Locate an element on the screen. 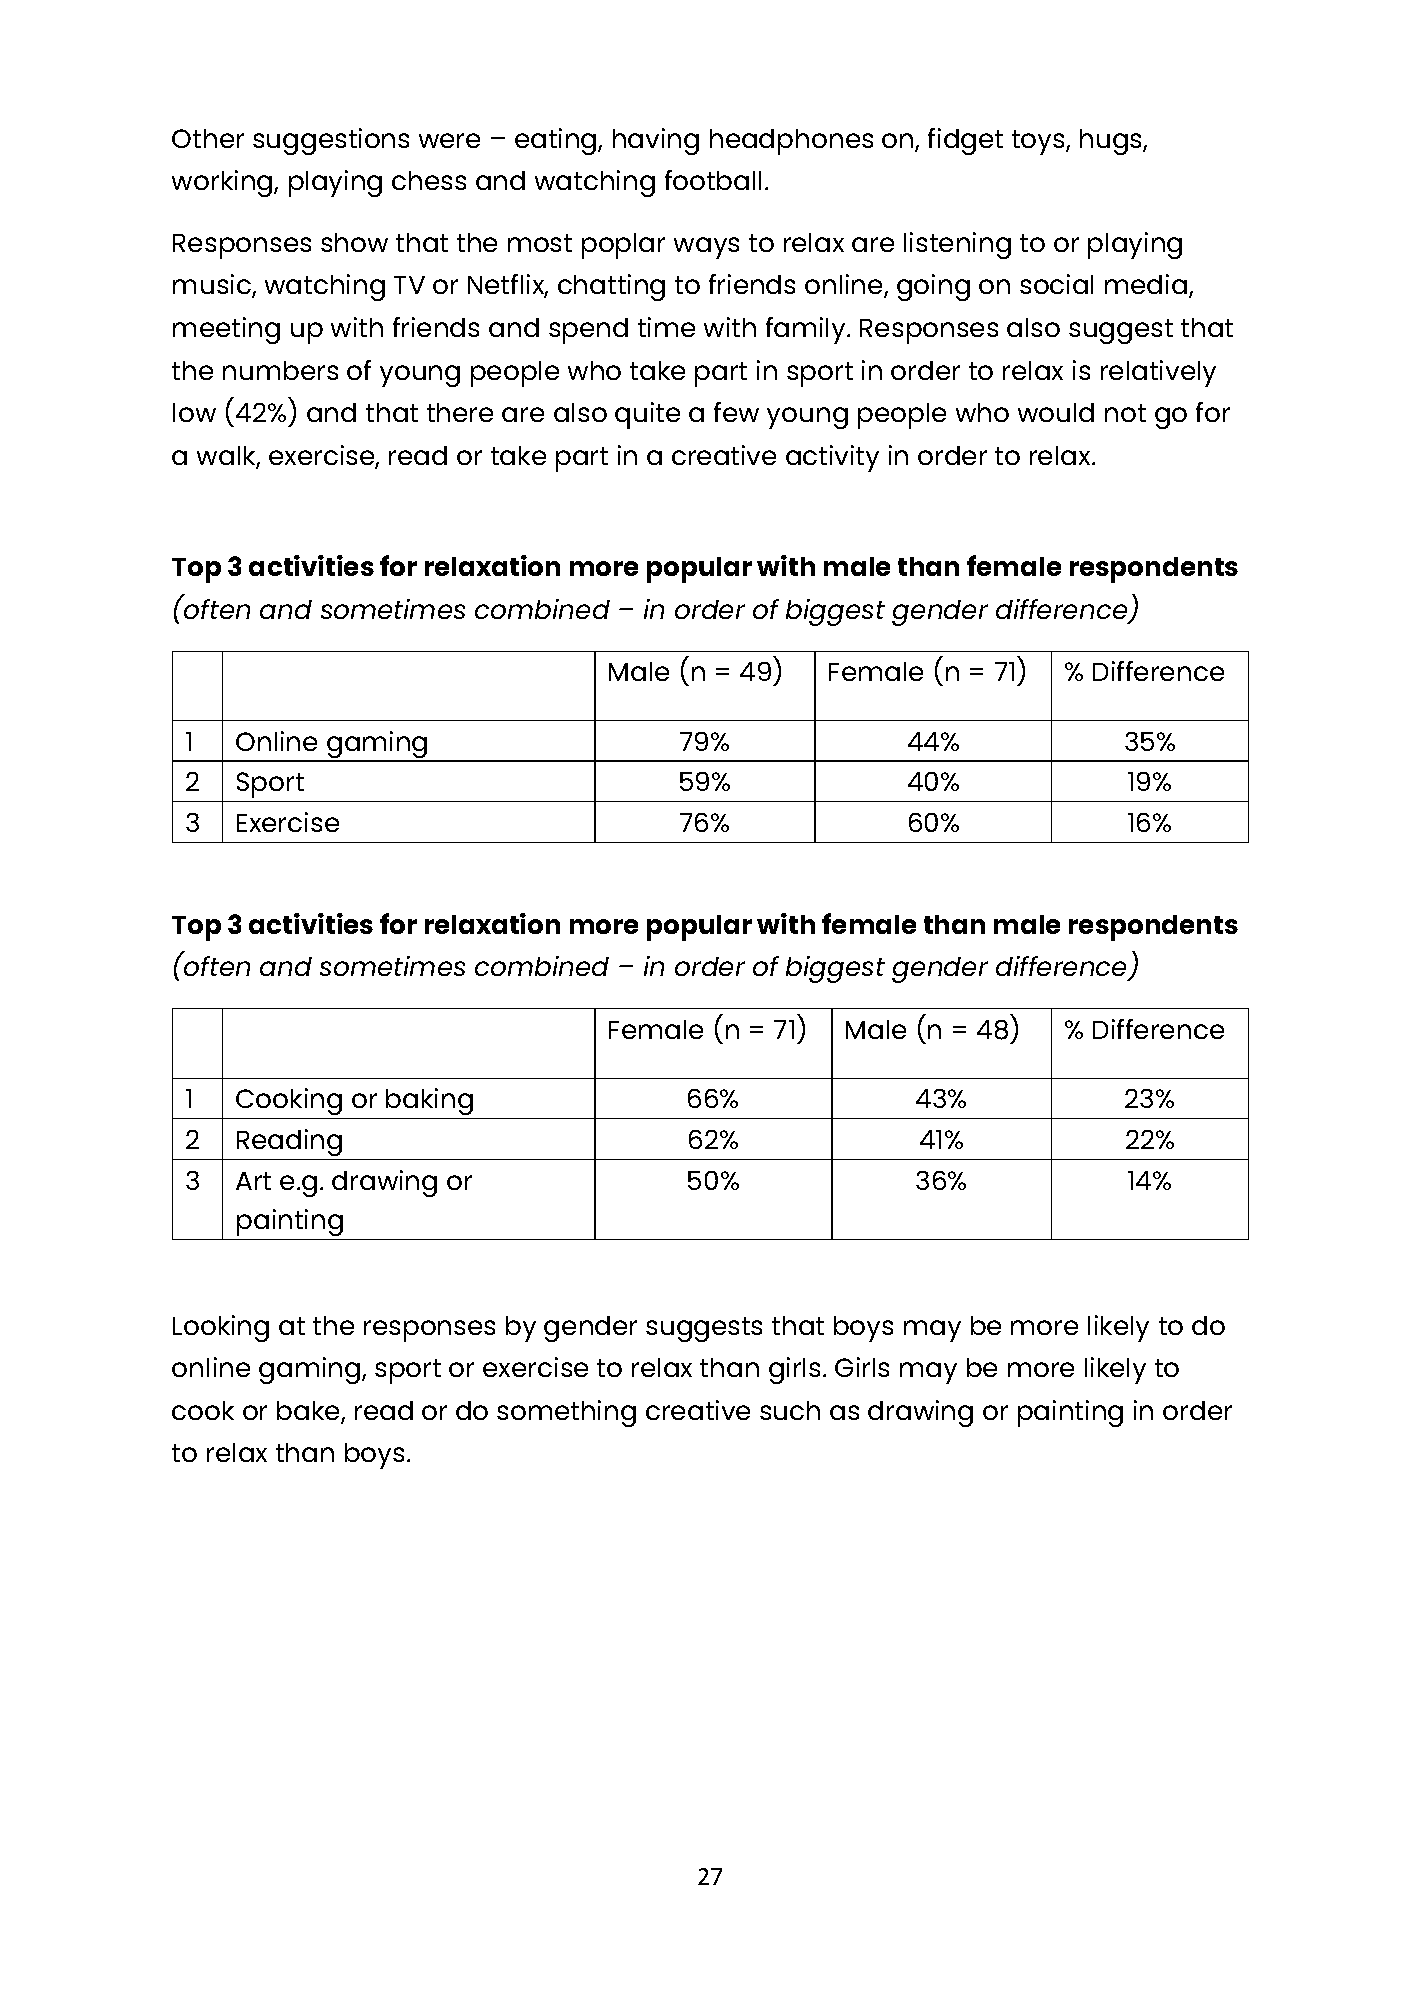  there is located at coordinates (460, 412).
